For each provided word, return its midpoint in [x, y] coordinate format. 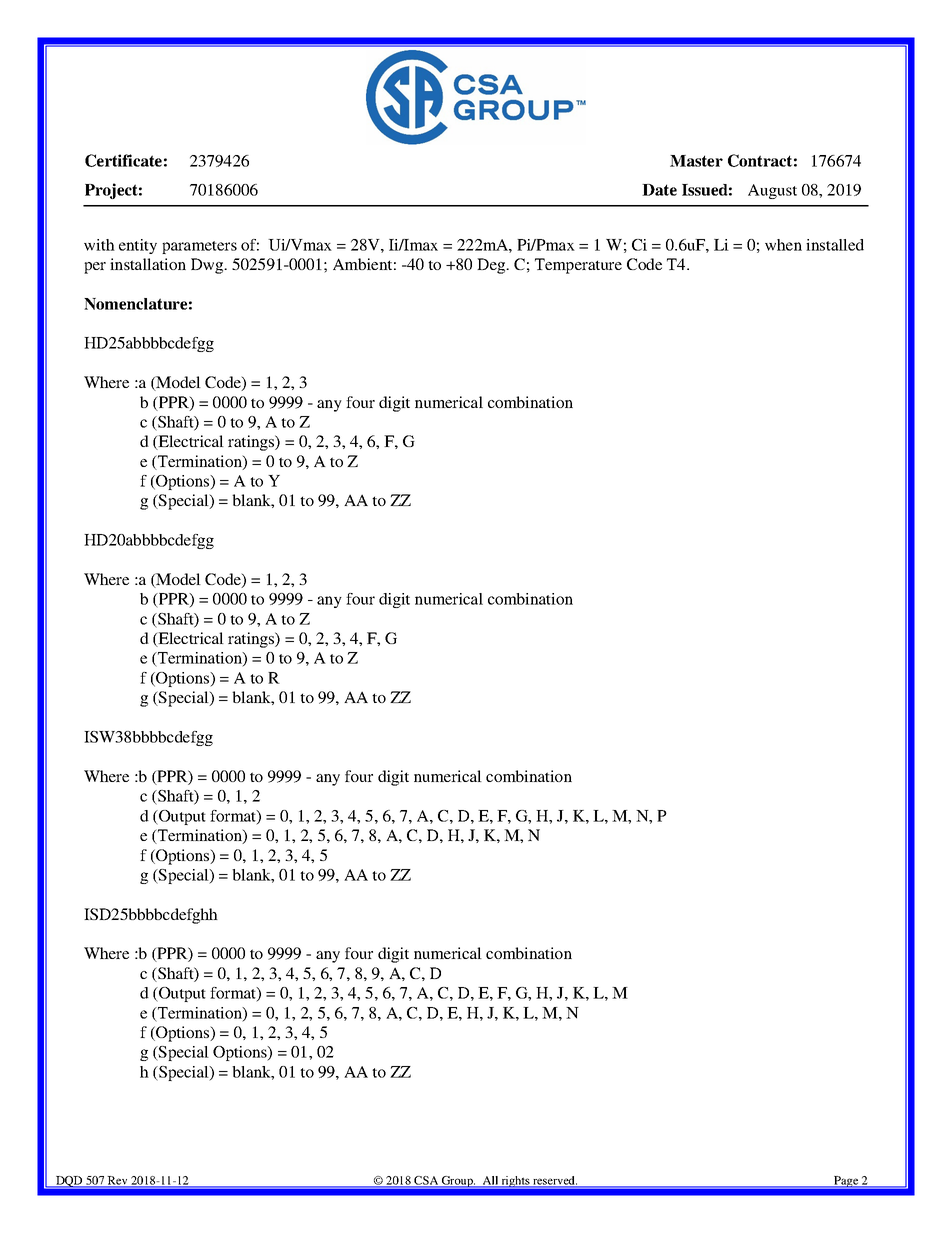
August [772, 191]
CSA [426, 1182]
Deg [492, 266]
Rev [118, 1182]
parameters [199, 247]
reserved [554, 1182]
